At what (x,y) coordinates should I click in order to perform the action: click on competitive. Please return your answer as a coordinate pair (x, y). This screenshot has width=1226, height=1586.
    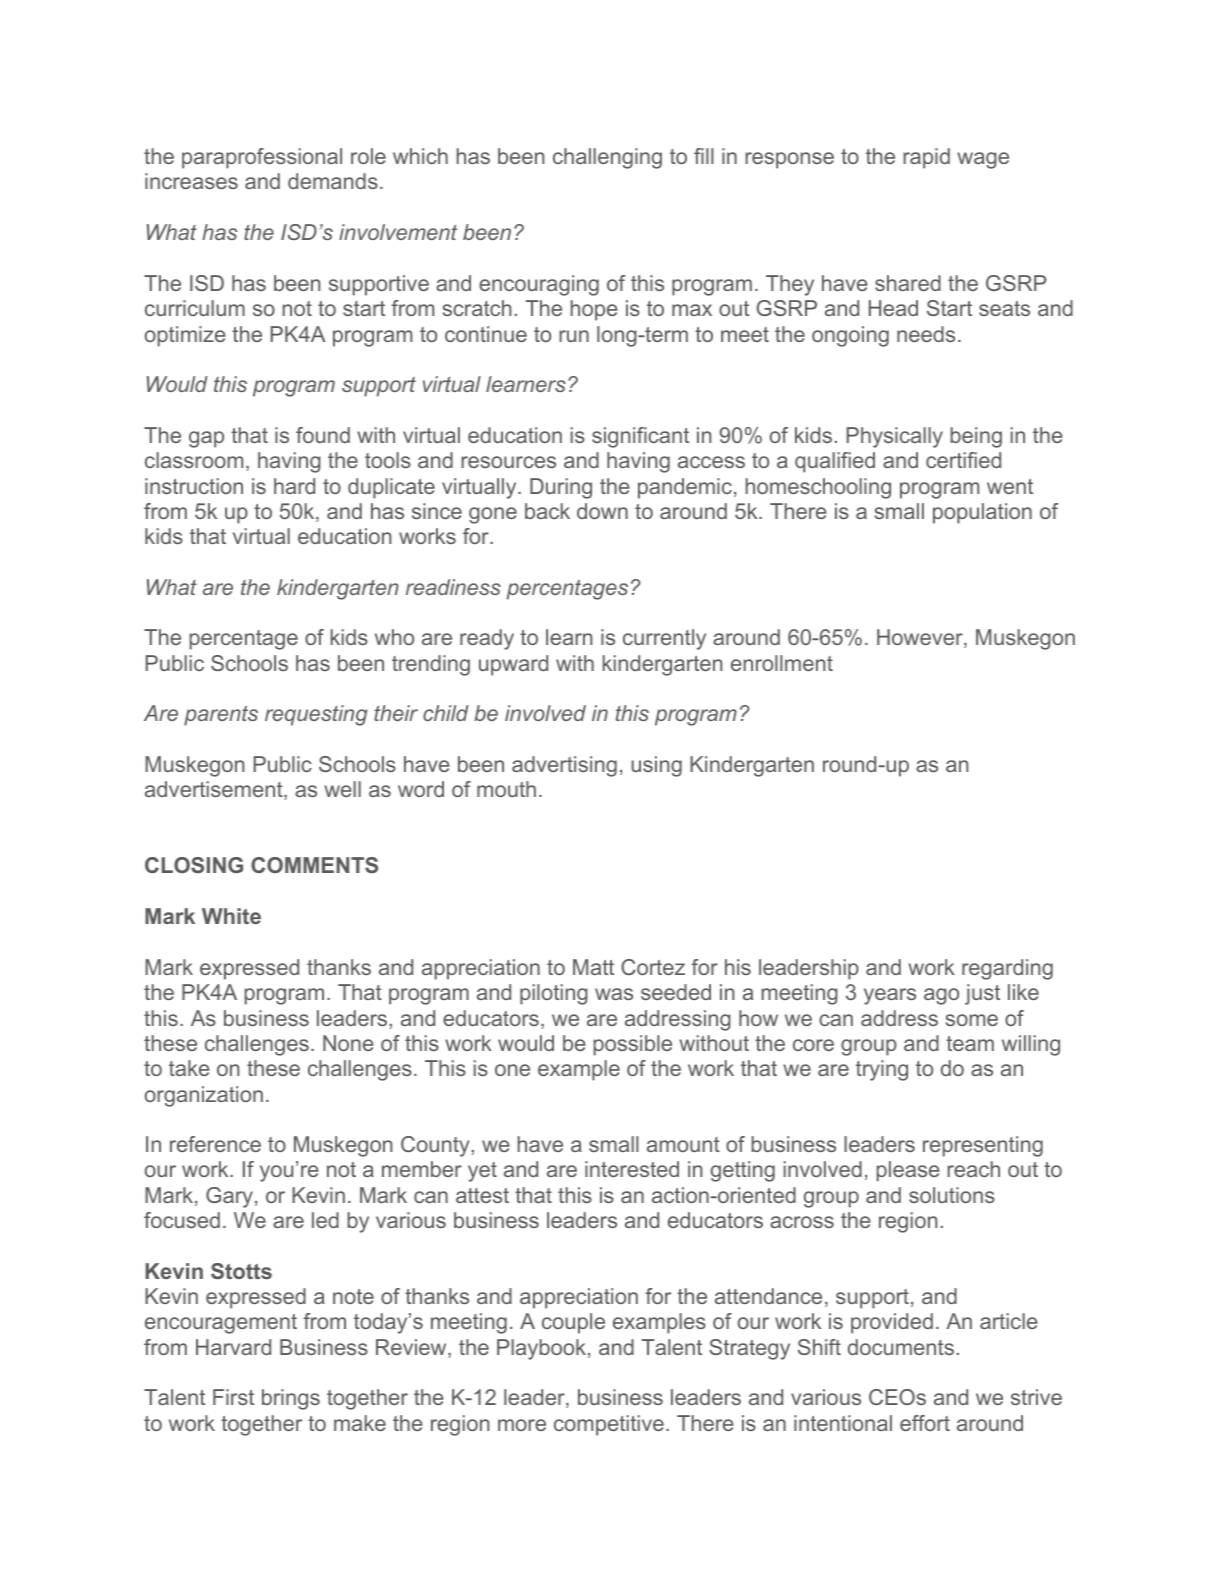
    Looking at the image, I should click on (609, 1425).
